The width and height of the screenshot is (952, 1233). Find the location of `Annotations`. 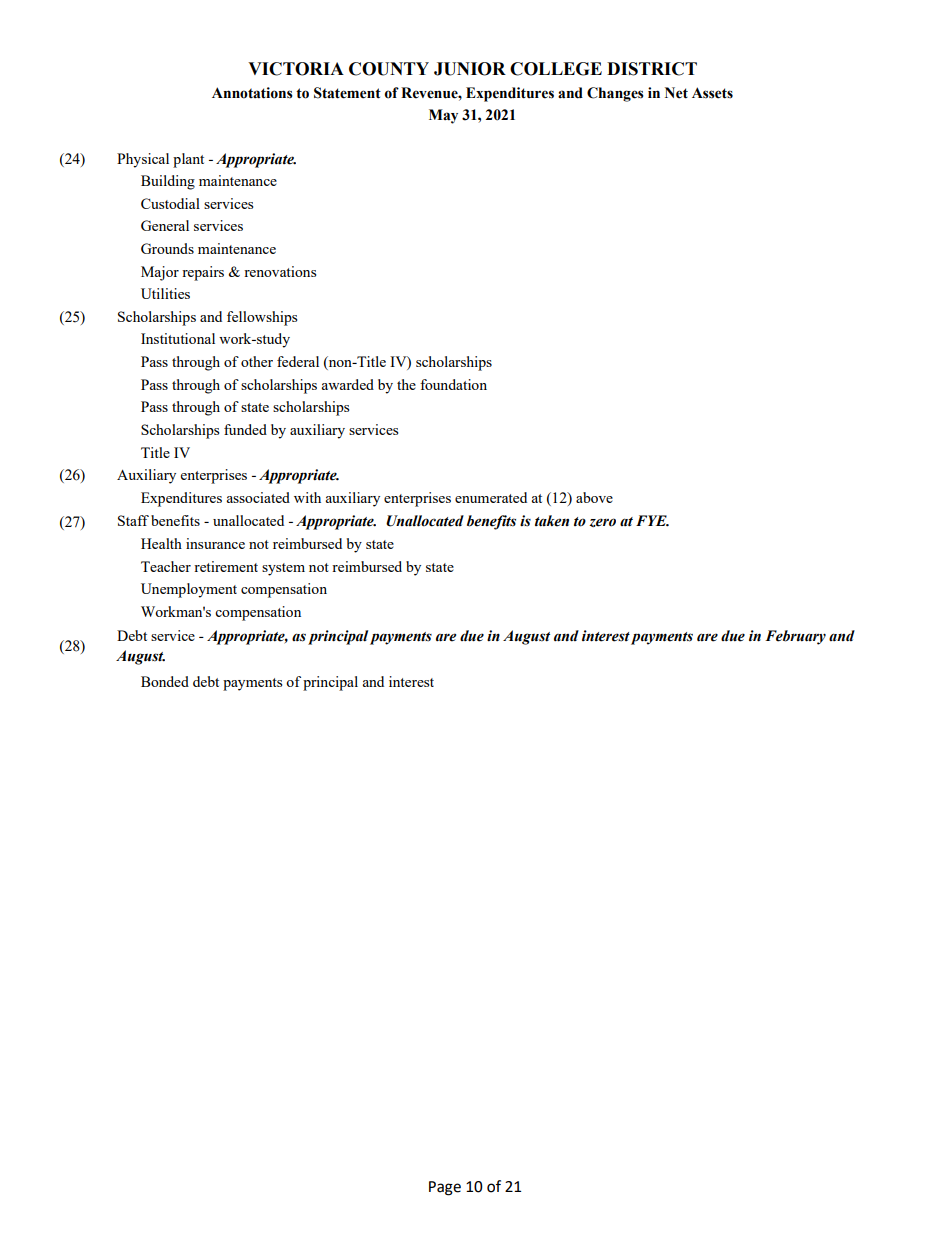

Annotations is located at coordinates (252, 93).
